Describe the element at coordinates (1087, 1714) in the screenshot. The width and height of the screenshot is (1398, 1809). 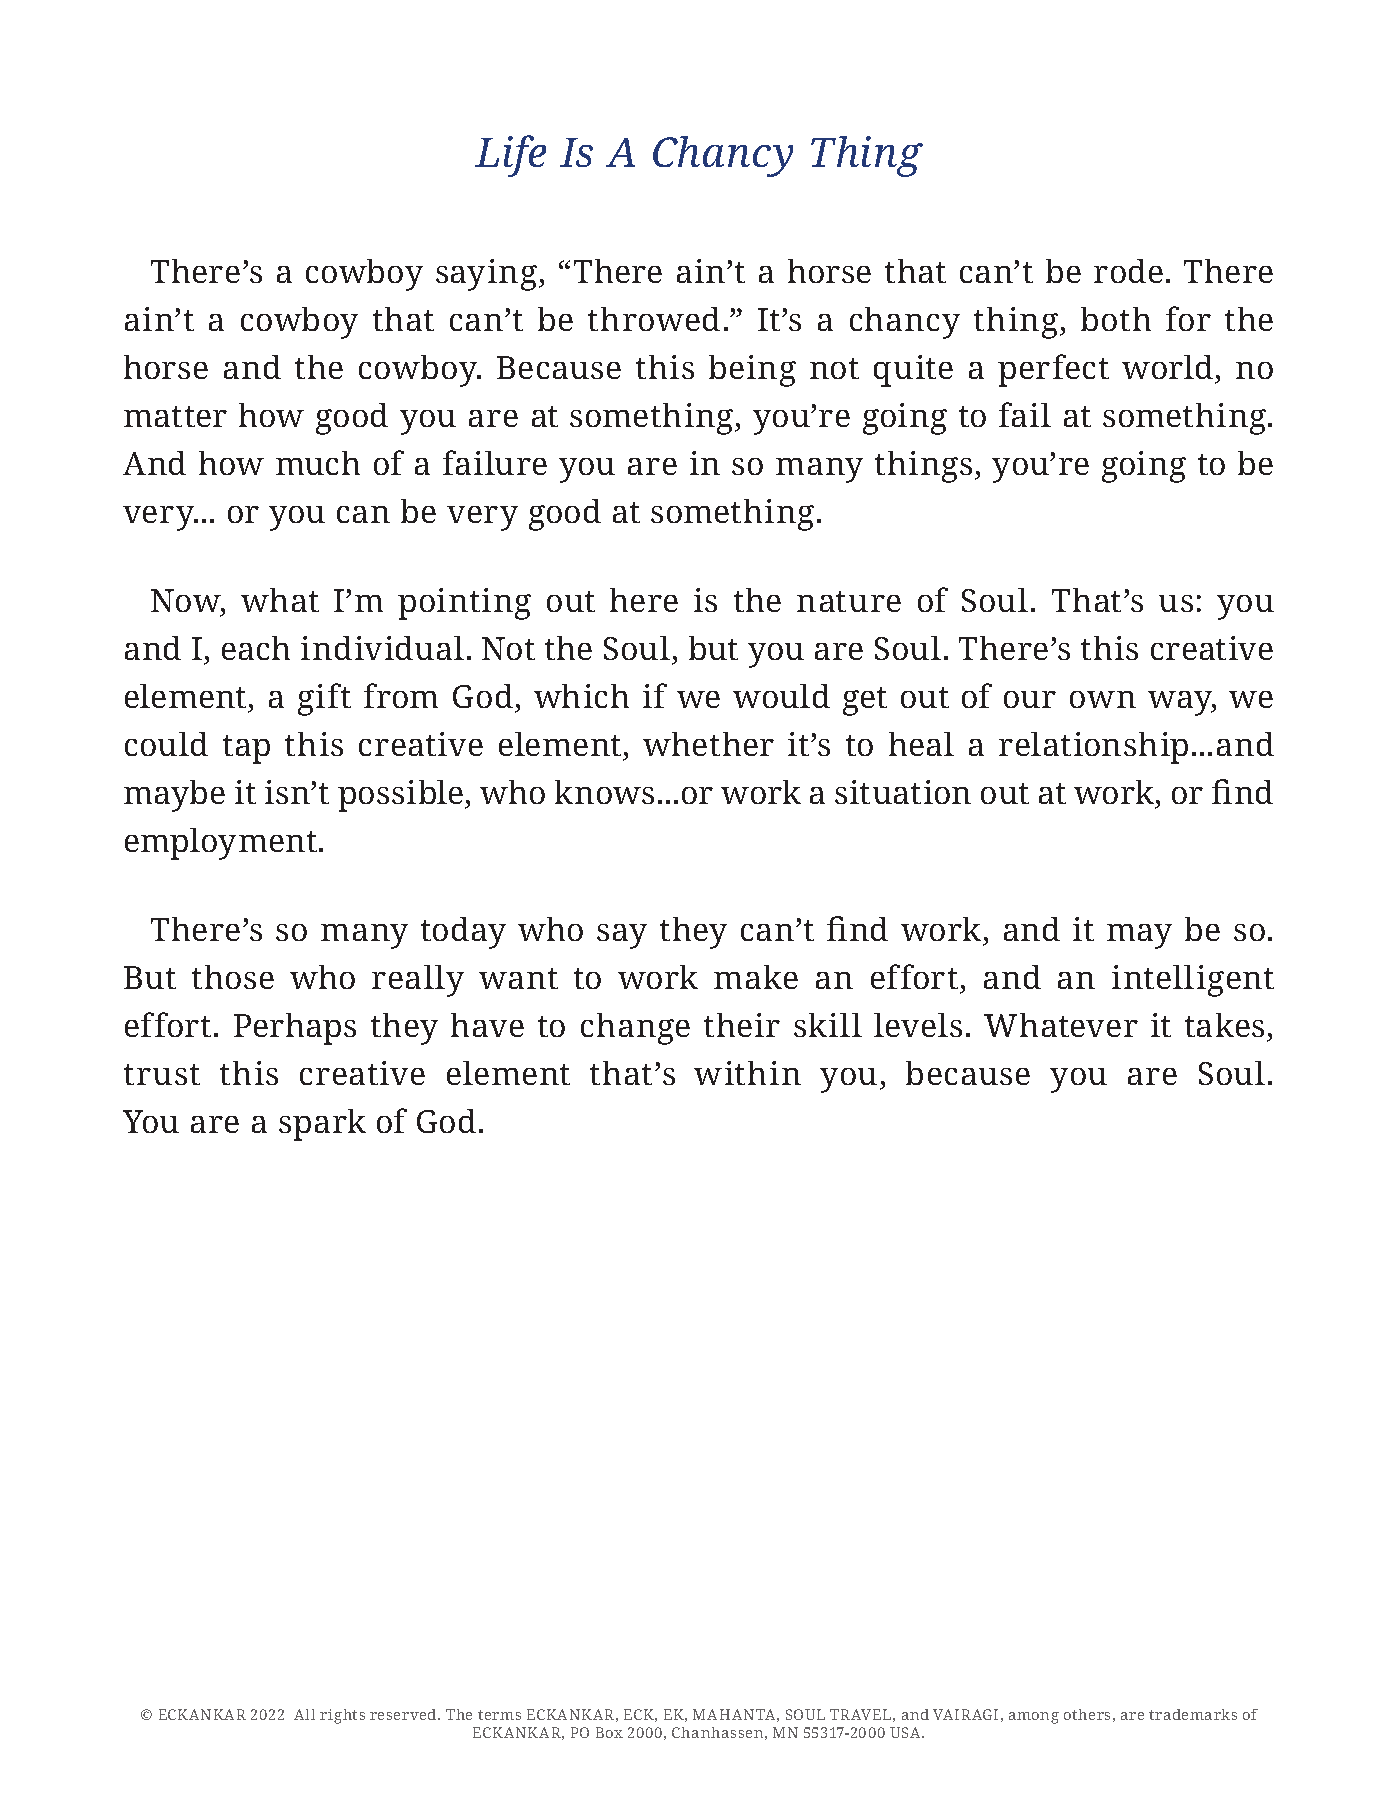
I see `others` at that location.
